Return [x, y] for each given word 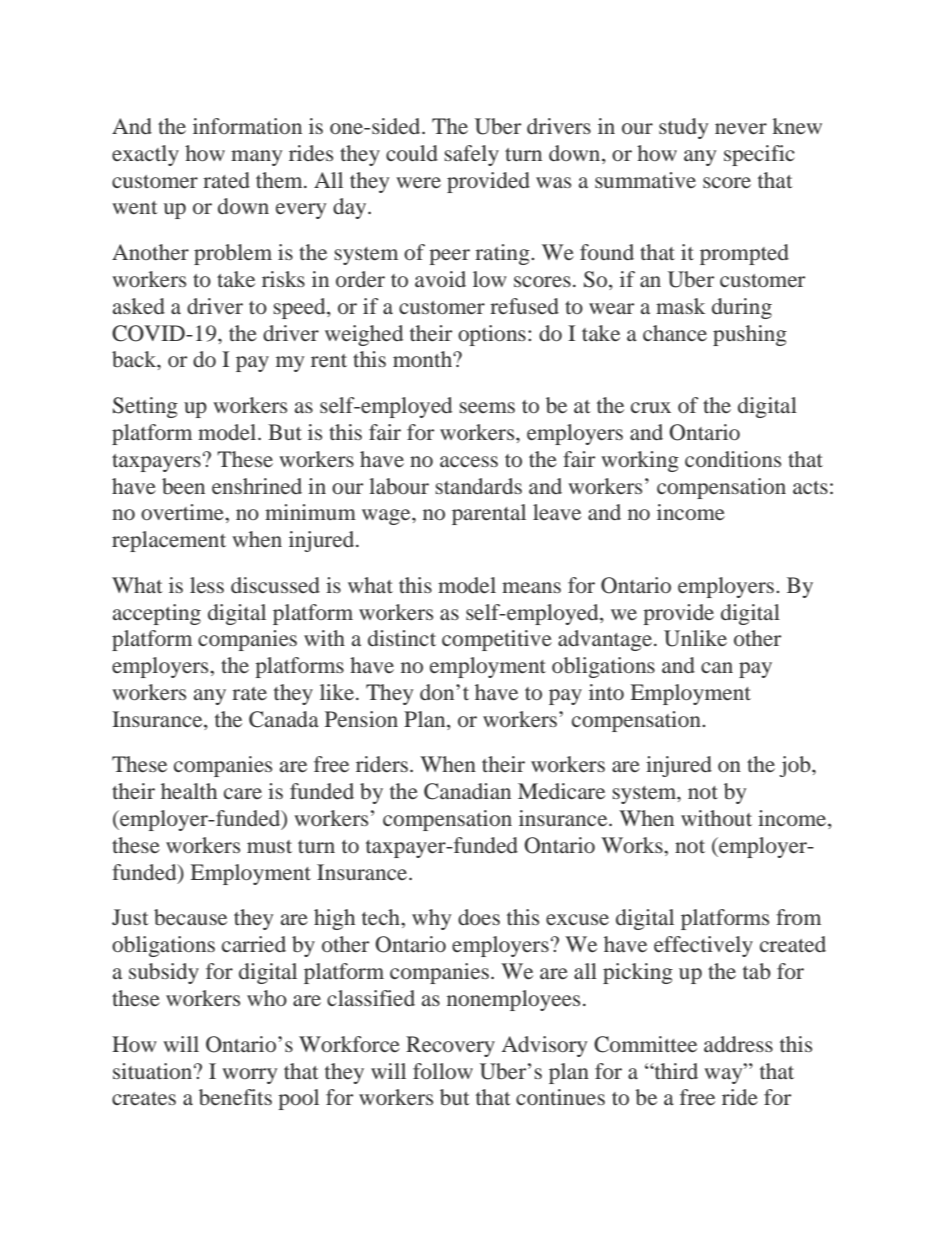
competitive [497, 640]
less [207, 585]
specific [759, 155]
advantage [605, 640]
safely [471, 155]
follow [443, 1071]
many [256, 158]
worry [249, 1076]
